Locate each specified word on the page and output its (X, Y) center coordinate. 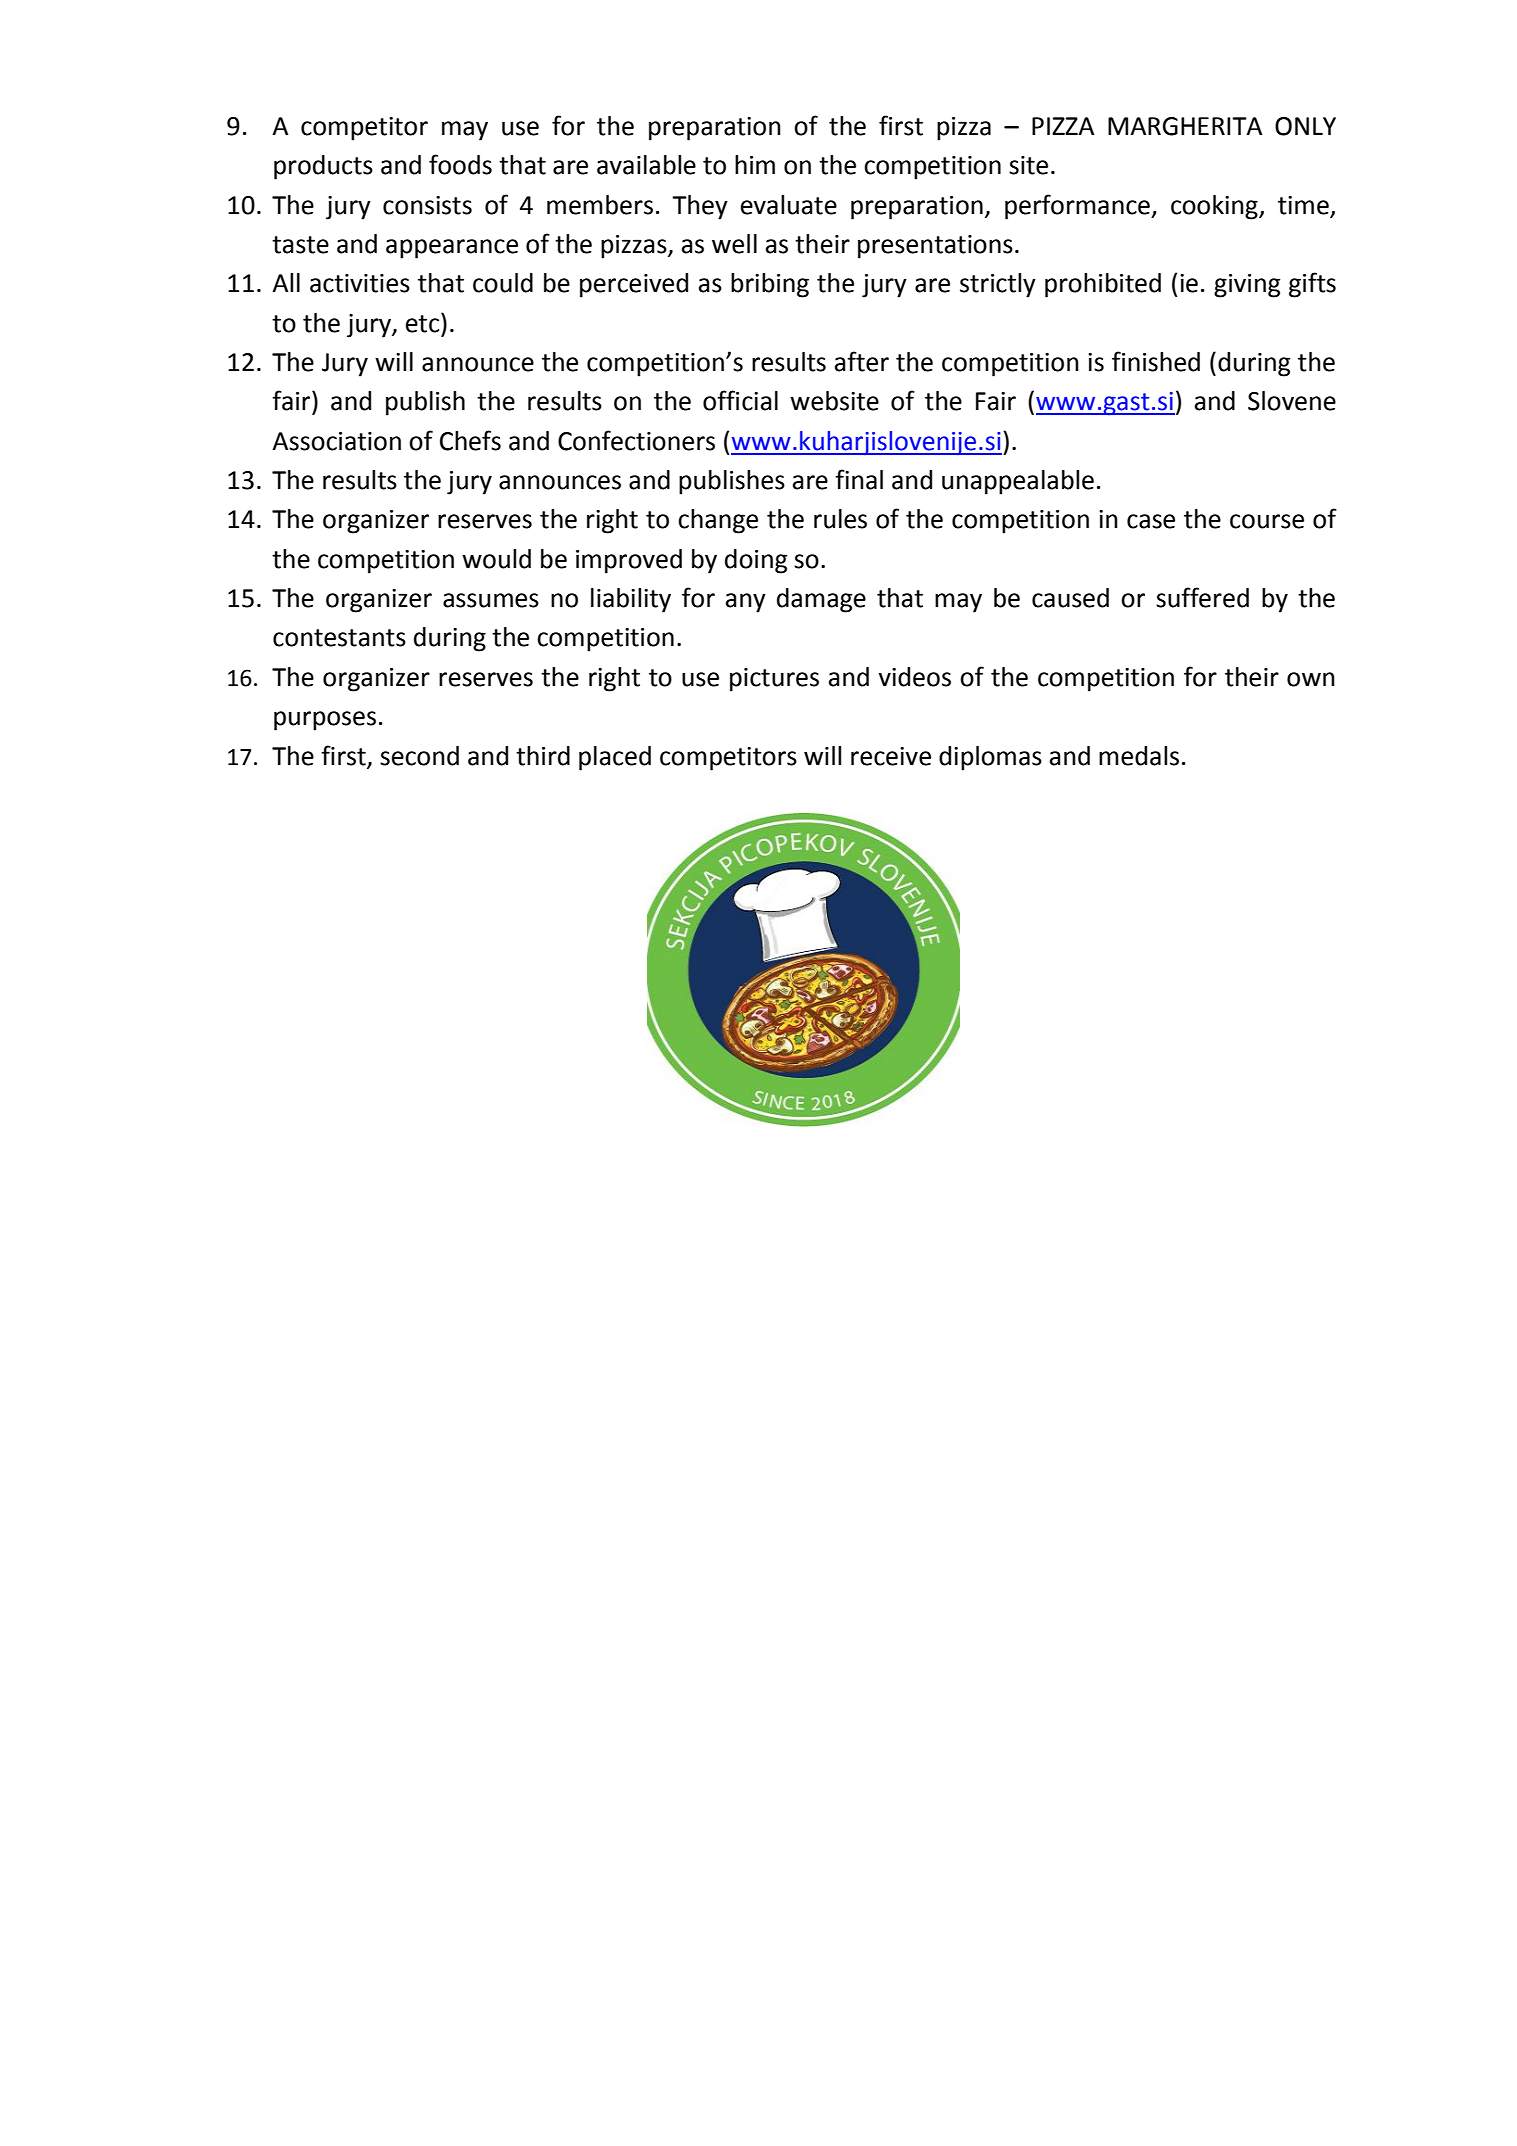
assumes (491, 600)
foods (460, 164)
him (755, 164)
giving (1247, 286)
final (859, 479)
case (1151, 521)
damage (821, 600)
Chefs (470, 440)
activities (360, 283)
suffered (1202, 597)
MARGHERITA (1185, 126)
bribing (770, 285)
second (419, 756)
